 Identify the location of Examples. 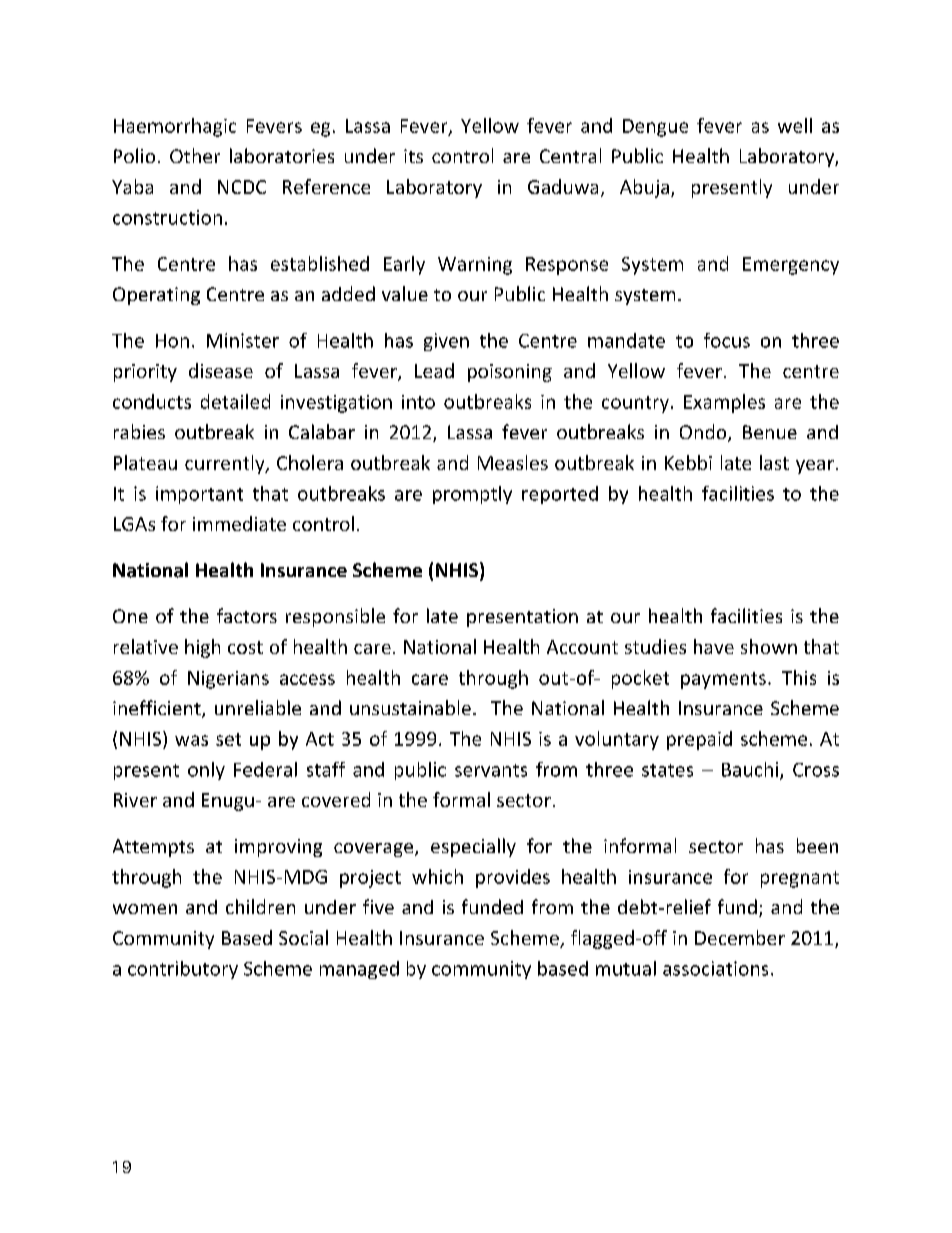
(724, 403).
